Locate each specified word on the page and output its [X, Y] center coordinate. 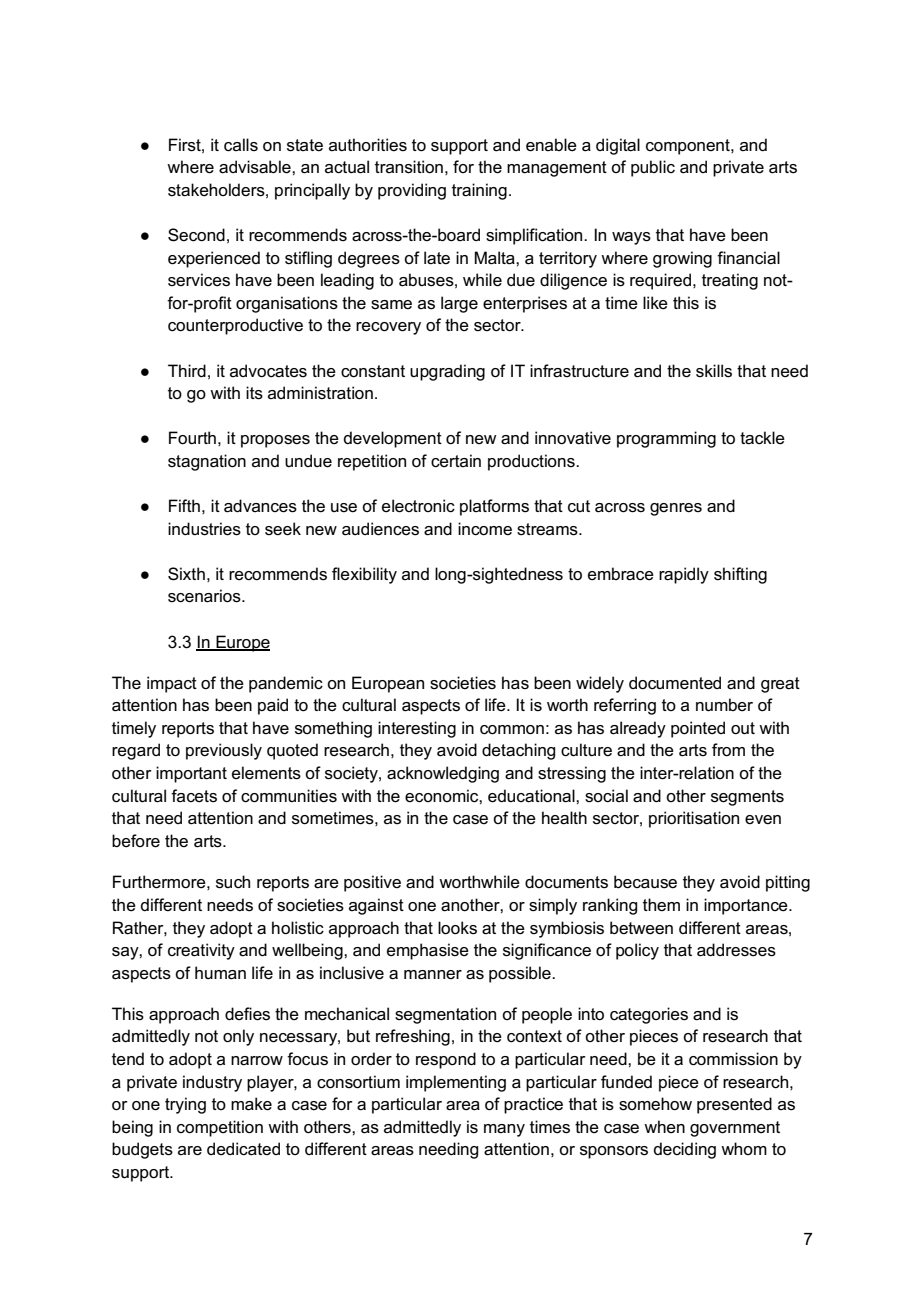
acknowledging [443, 774]
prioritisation [694, 819]
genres [676, 509]
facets [194, 796]
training [479, 191]
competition [220, 1128]
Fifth [184, 505]
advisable [256, 167]
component [689, 147]
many [504, 1130]
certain [456, 461]
